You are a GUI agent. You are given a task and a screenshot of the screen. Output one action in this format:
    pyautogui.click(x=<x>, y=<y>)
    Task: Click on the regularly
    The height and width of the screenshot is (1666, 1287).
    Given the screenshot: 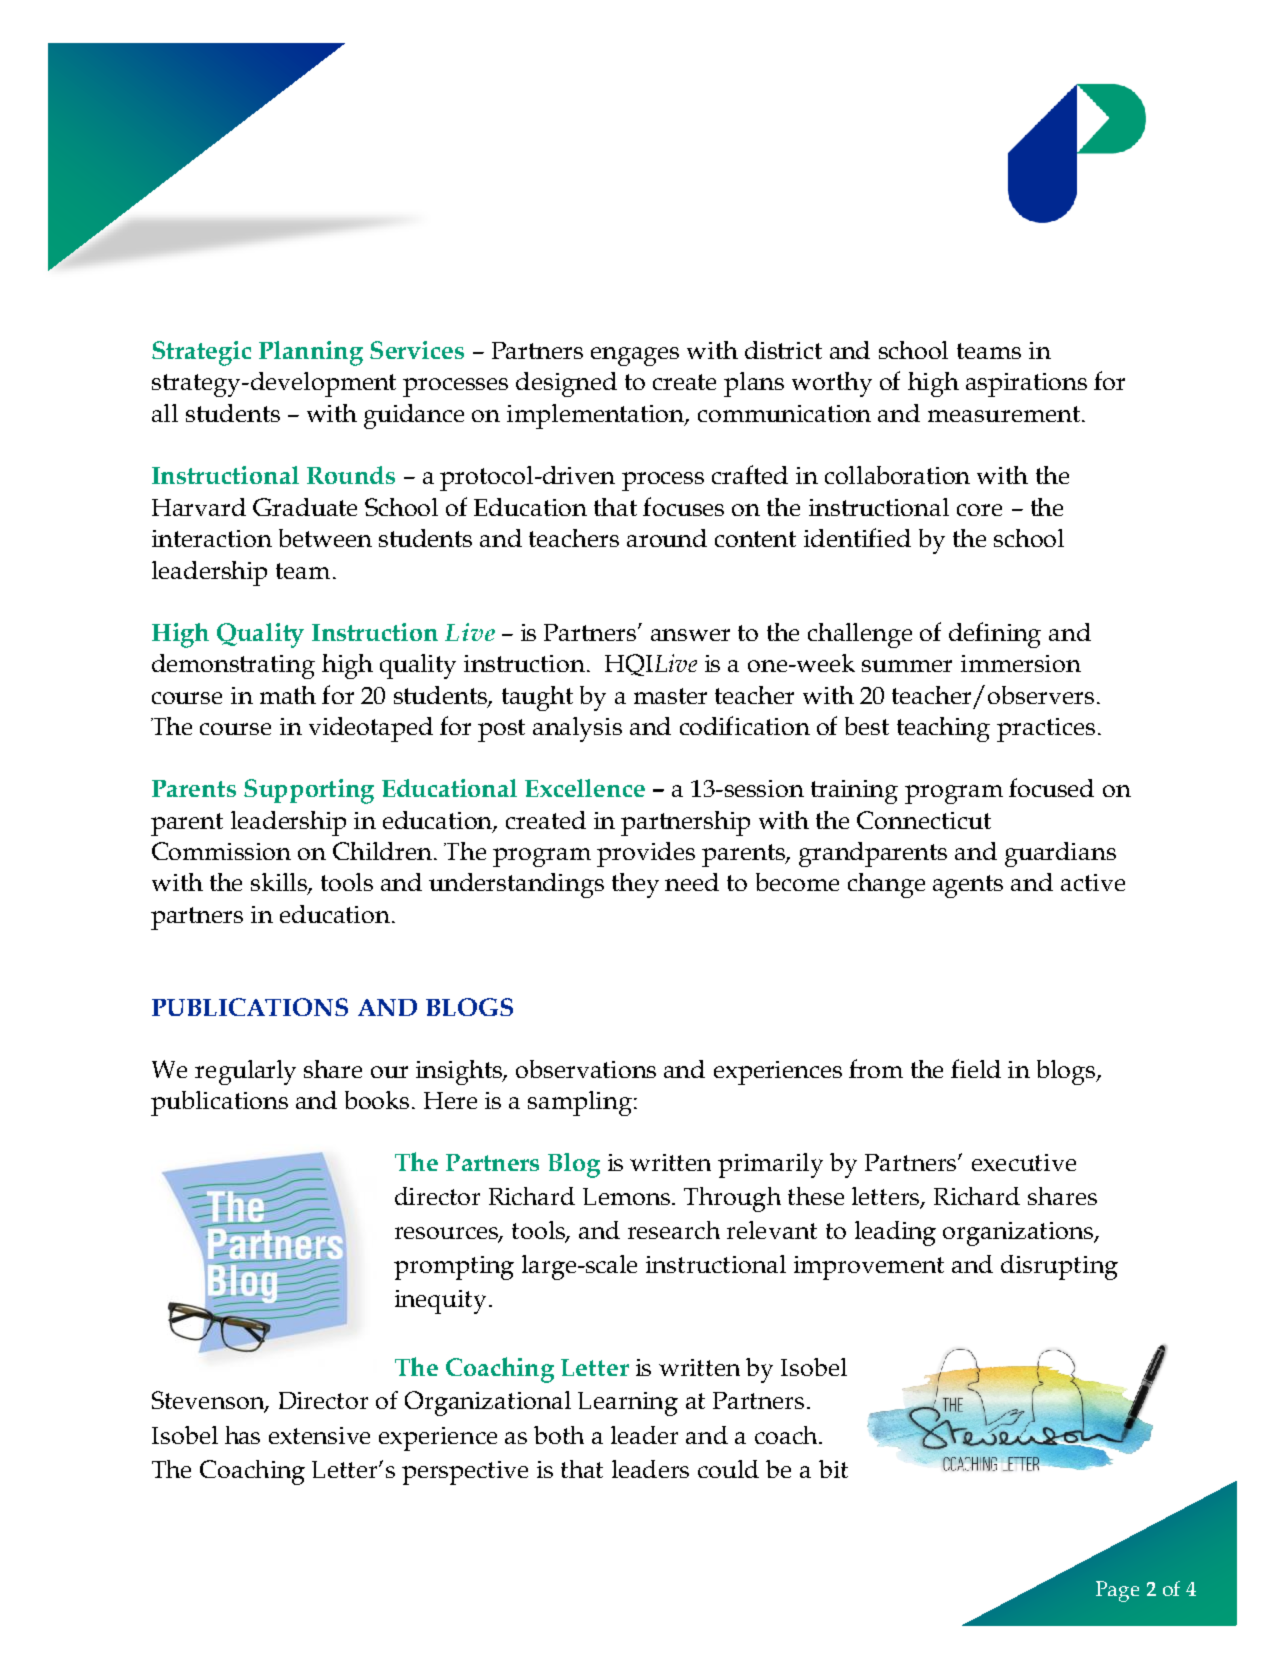 What is the action you would take?
    pyautogui.click(x=245, y=1072)
